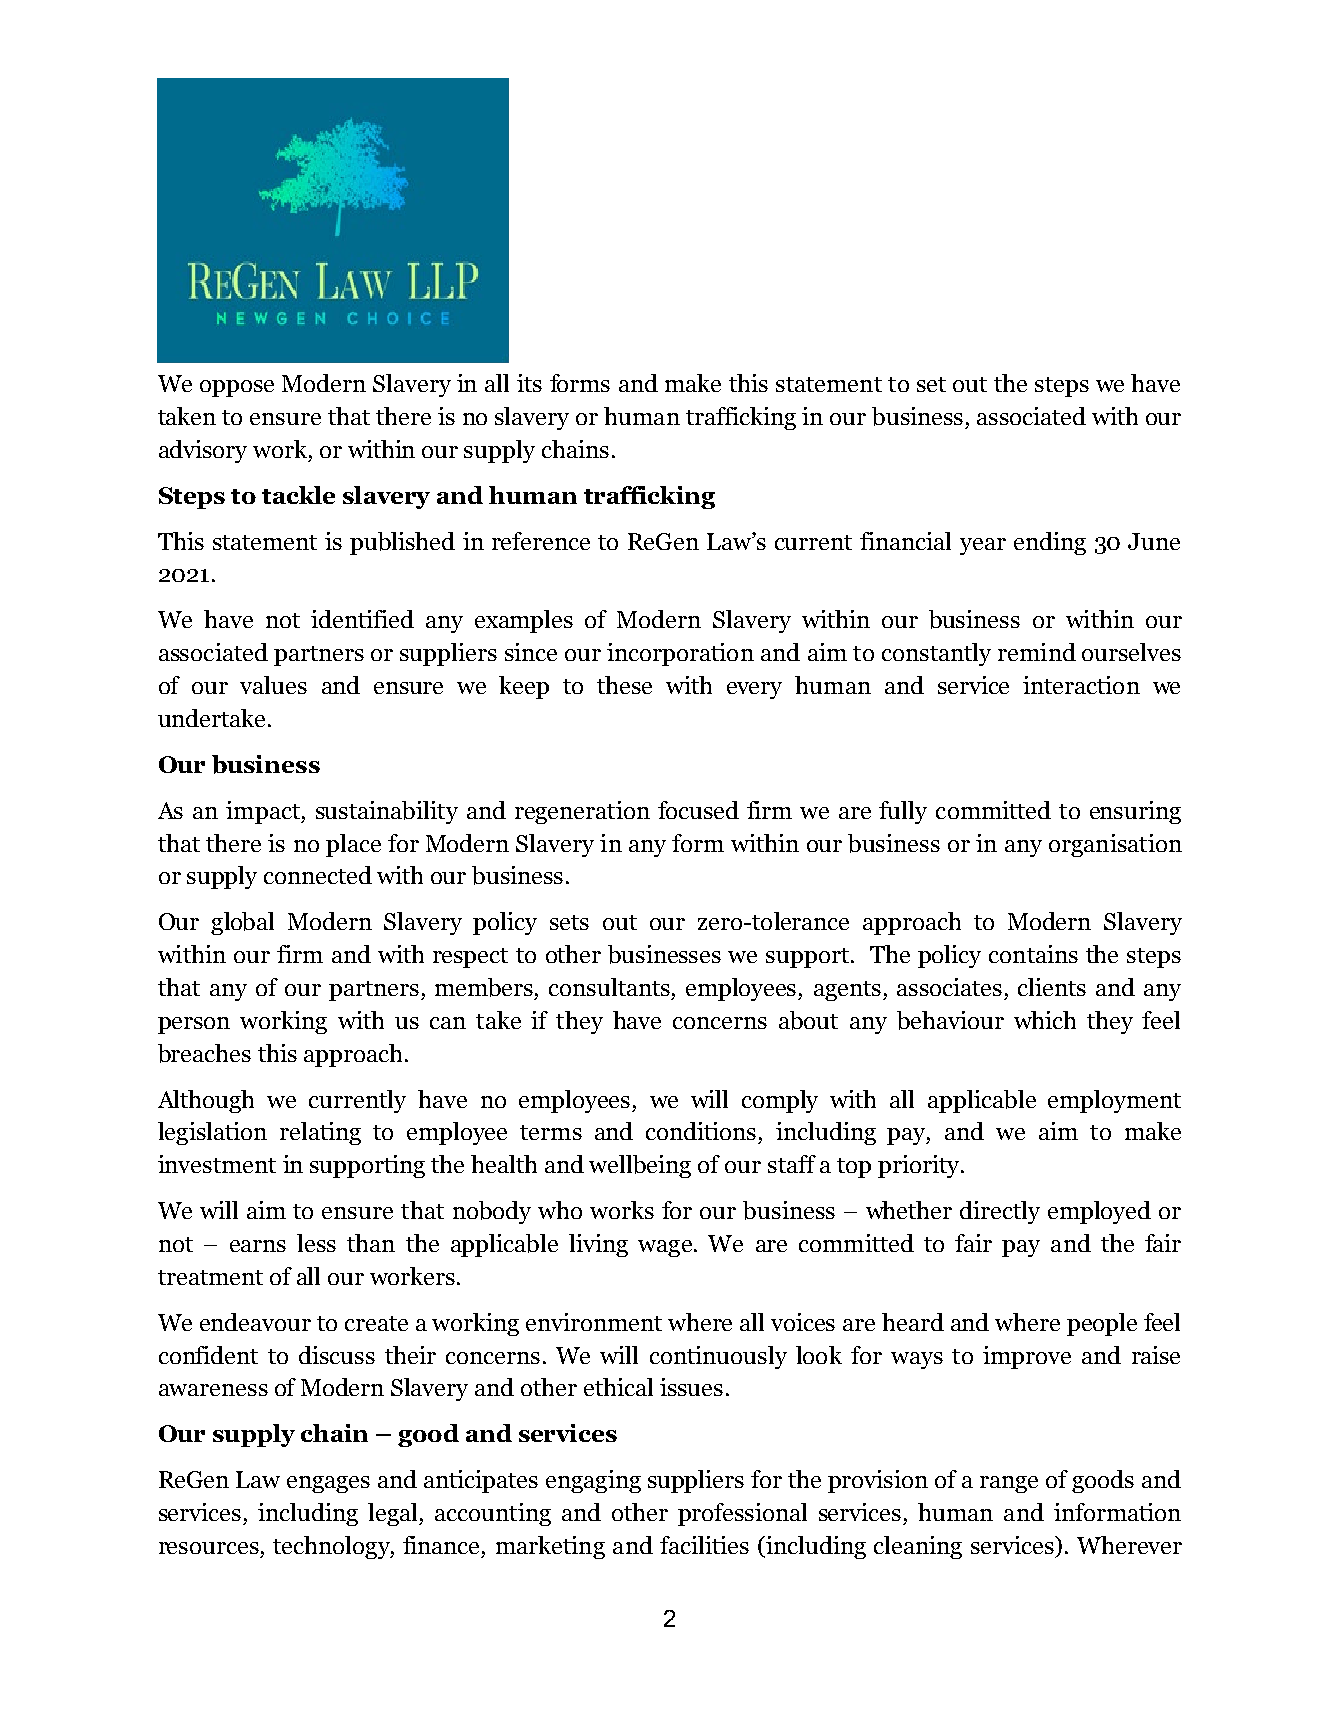 This document has width=1339, height=1733. What do you see at coordinates (569, 922) in the document?
I see `sets` at bounding box center [569, 922].
